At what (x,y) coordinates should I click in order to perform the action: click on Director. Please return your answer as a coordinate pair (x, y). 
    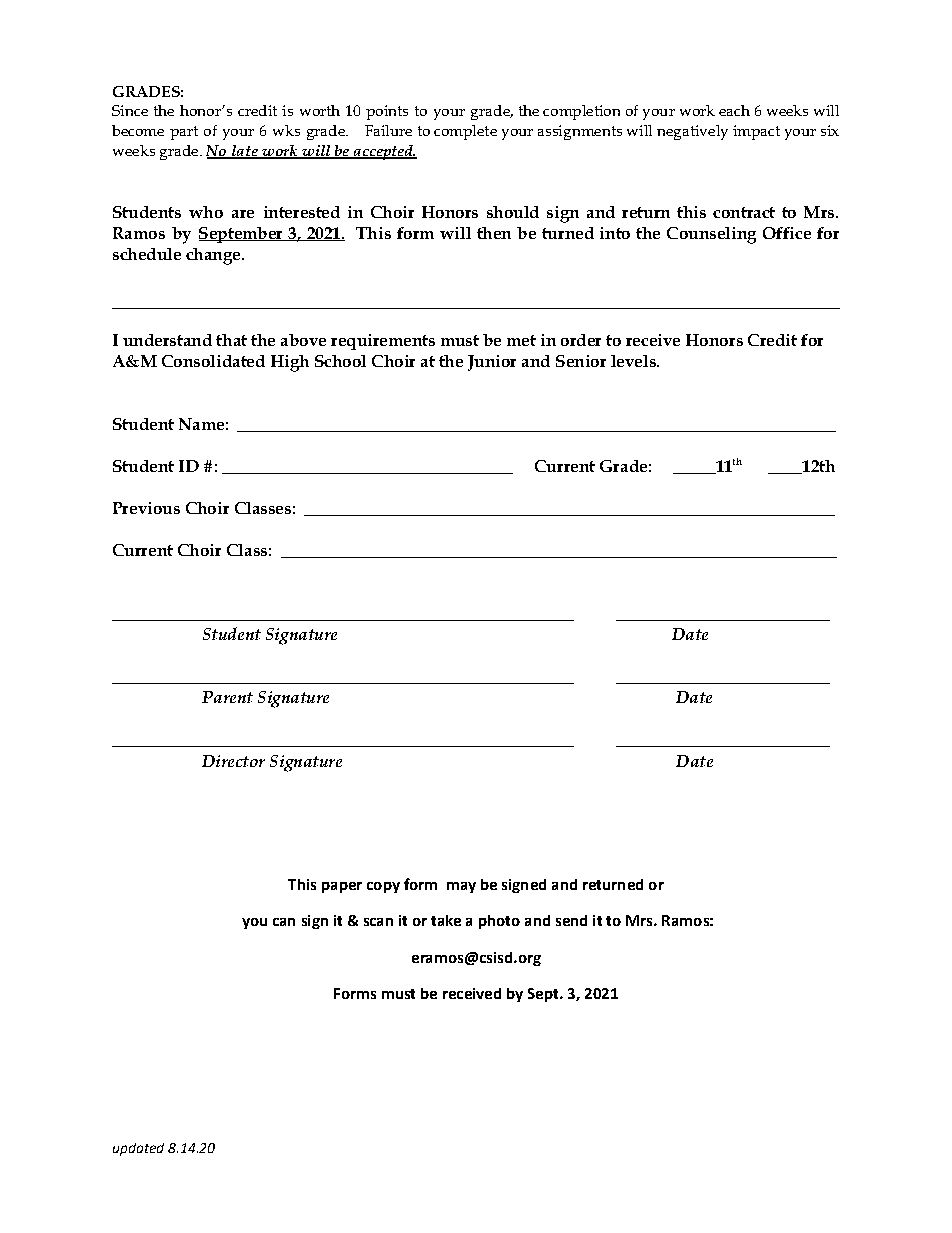
    Looking at the image, I should click on (233, 761).
